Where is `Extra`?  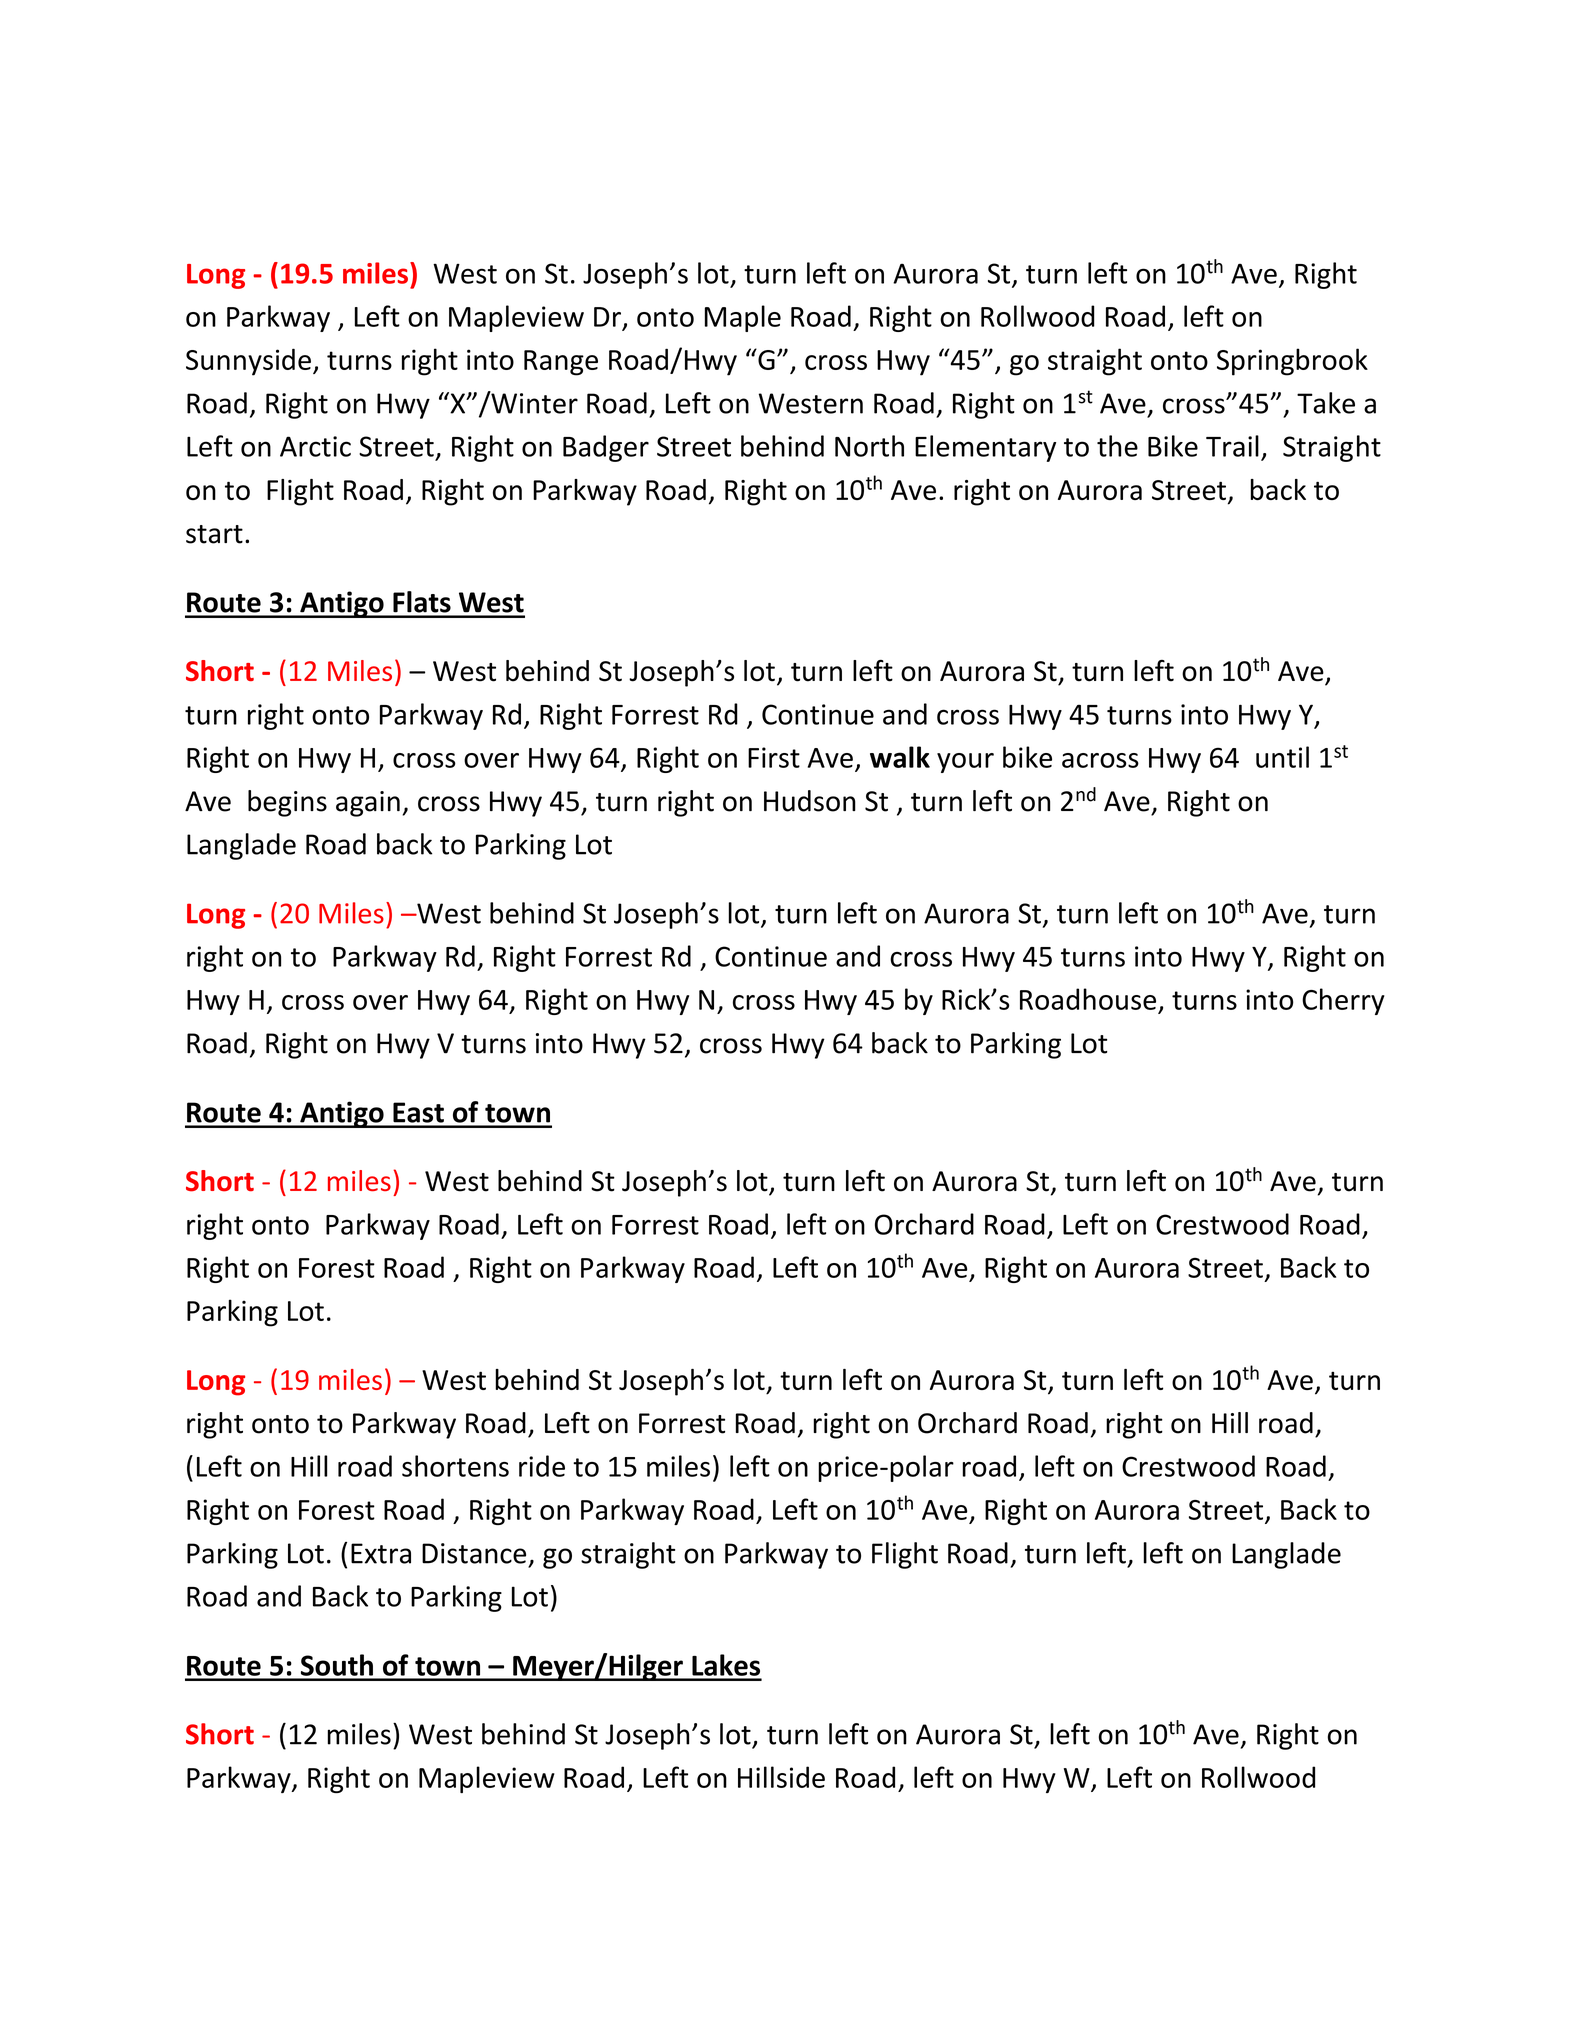 Extra is located at coordinates (381, 1553).
